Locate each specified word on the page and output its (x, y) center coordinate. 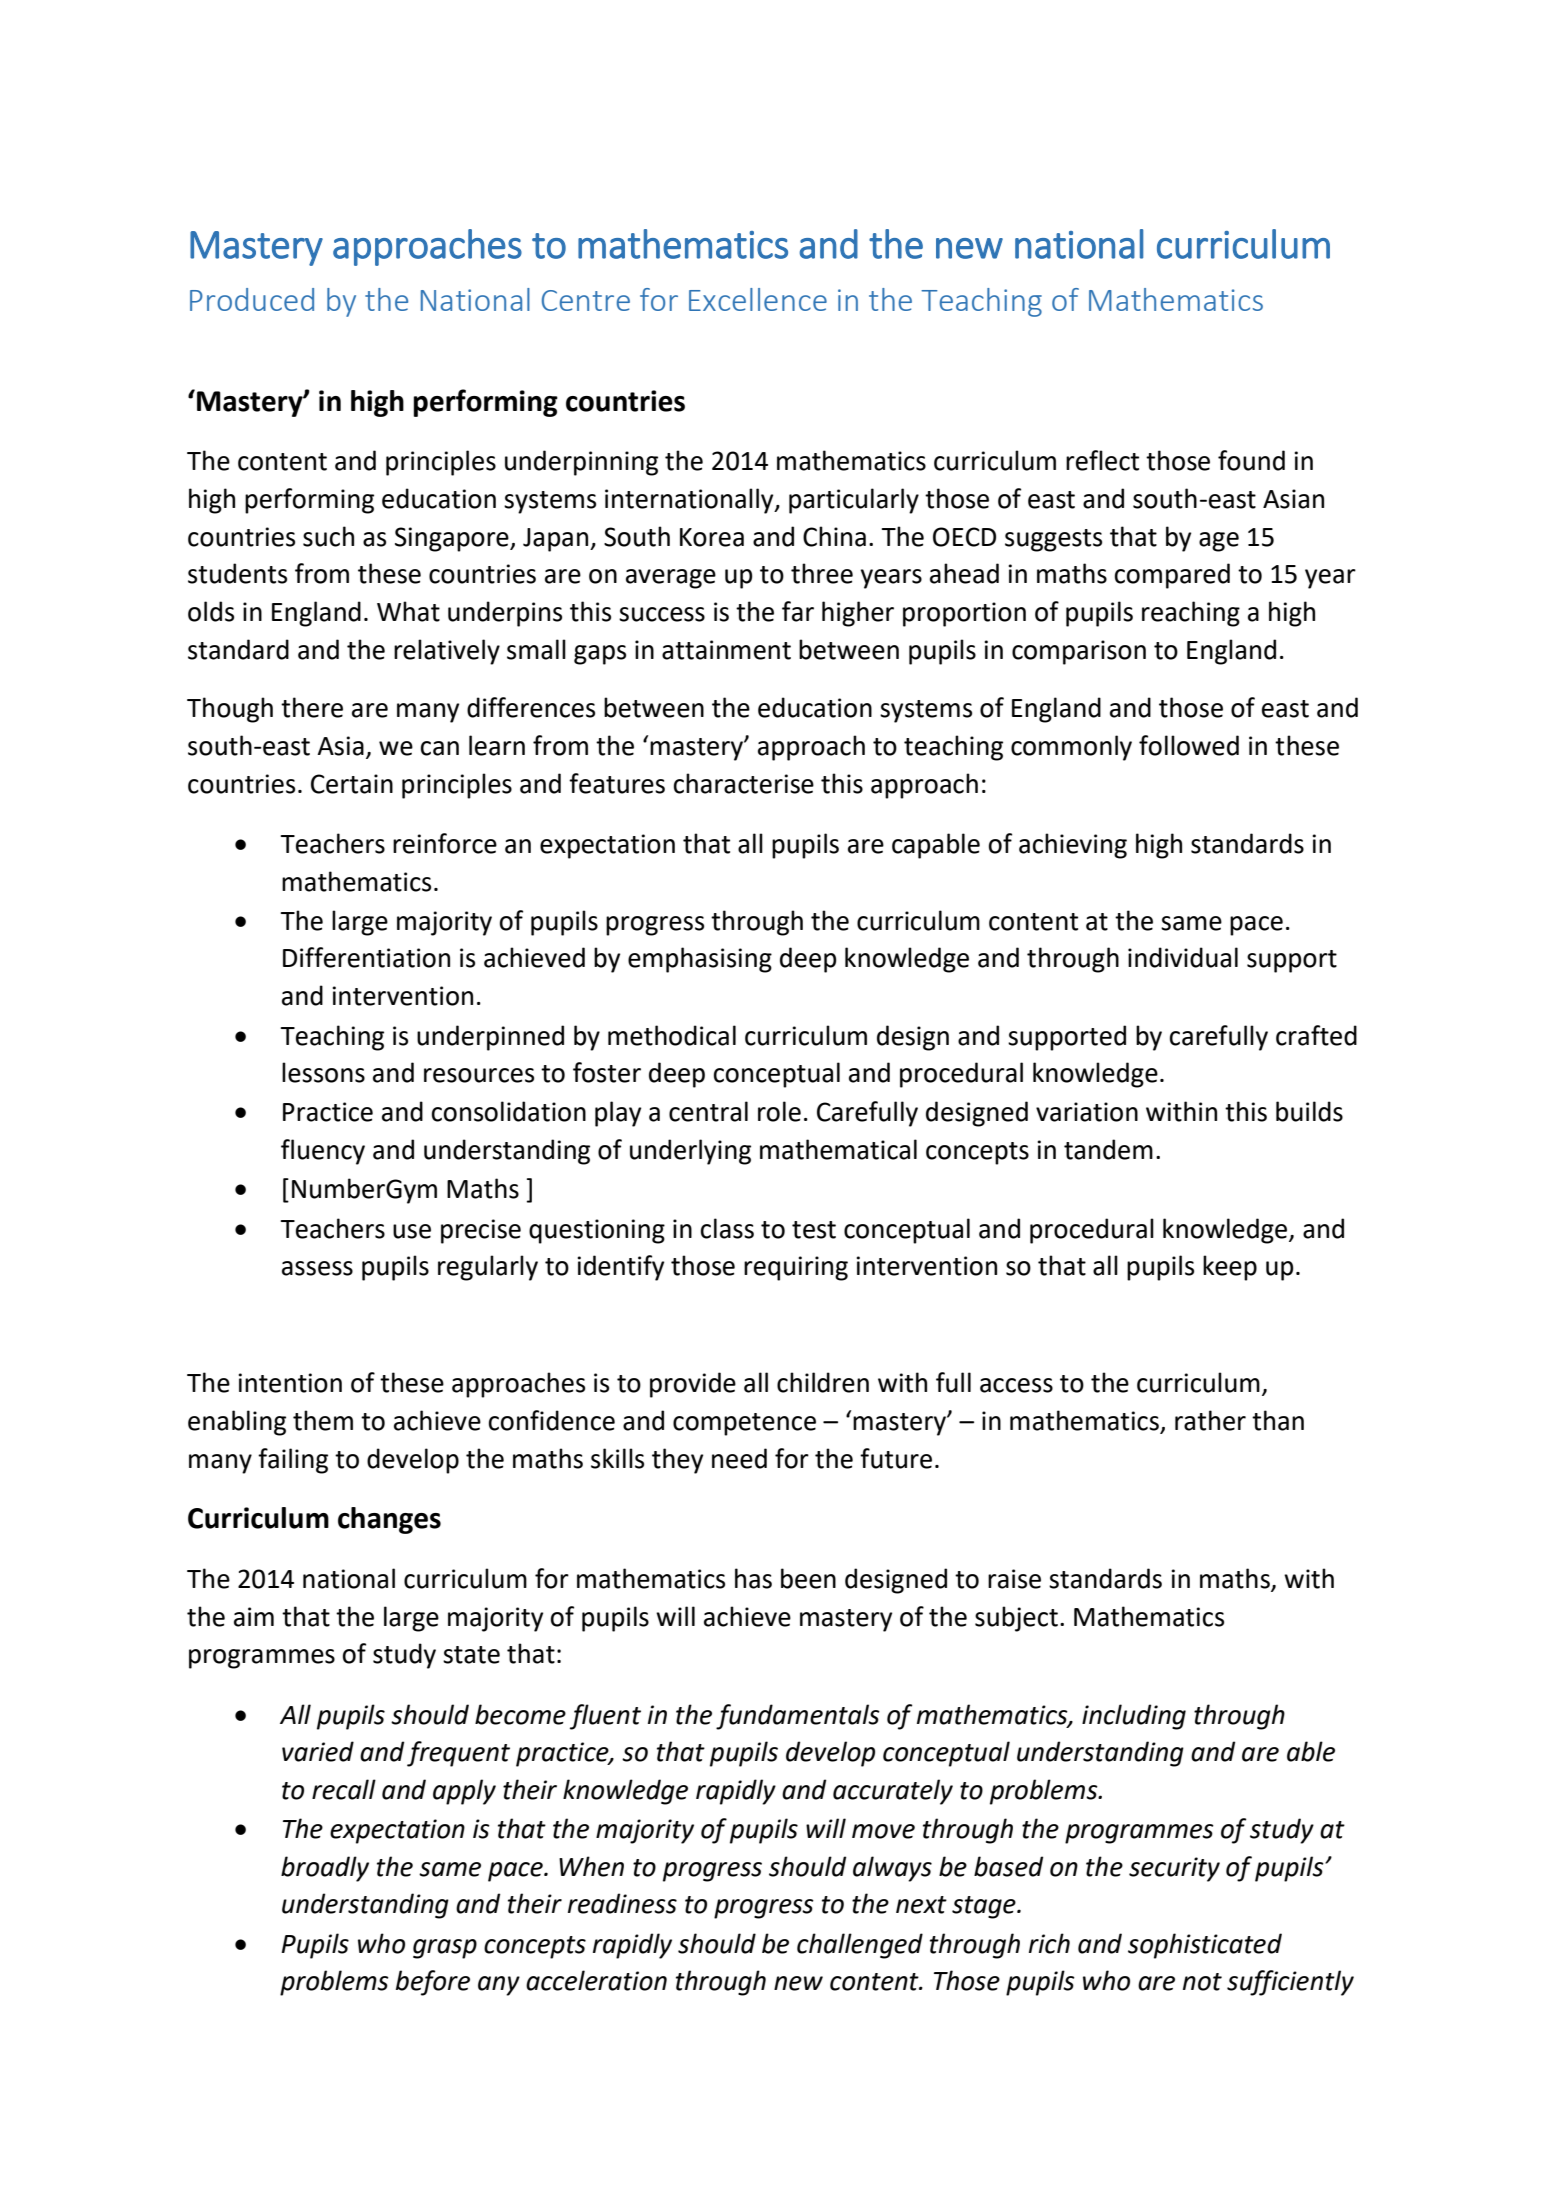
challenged (860, 1946)
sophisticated (1205, 1946)
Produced (252, 299)
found (1251, 460)
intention (290, 1383)
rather (1210, 1420)
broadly (325, 1869)
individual (1183, 957)
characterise (744, 783)
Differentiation (366, 957)
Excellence (758, 299)
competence (744, 1424)
